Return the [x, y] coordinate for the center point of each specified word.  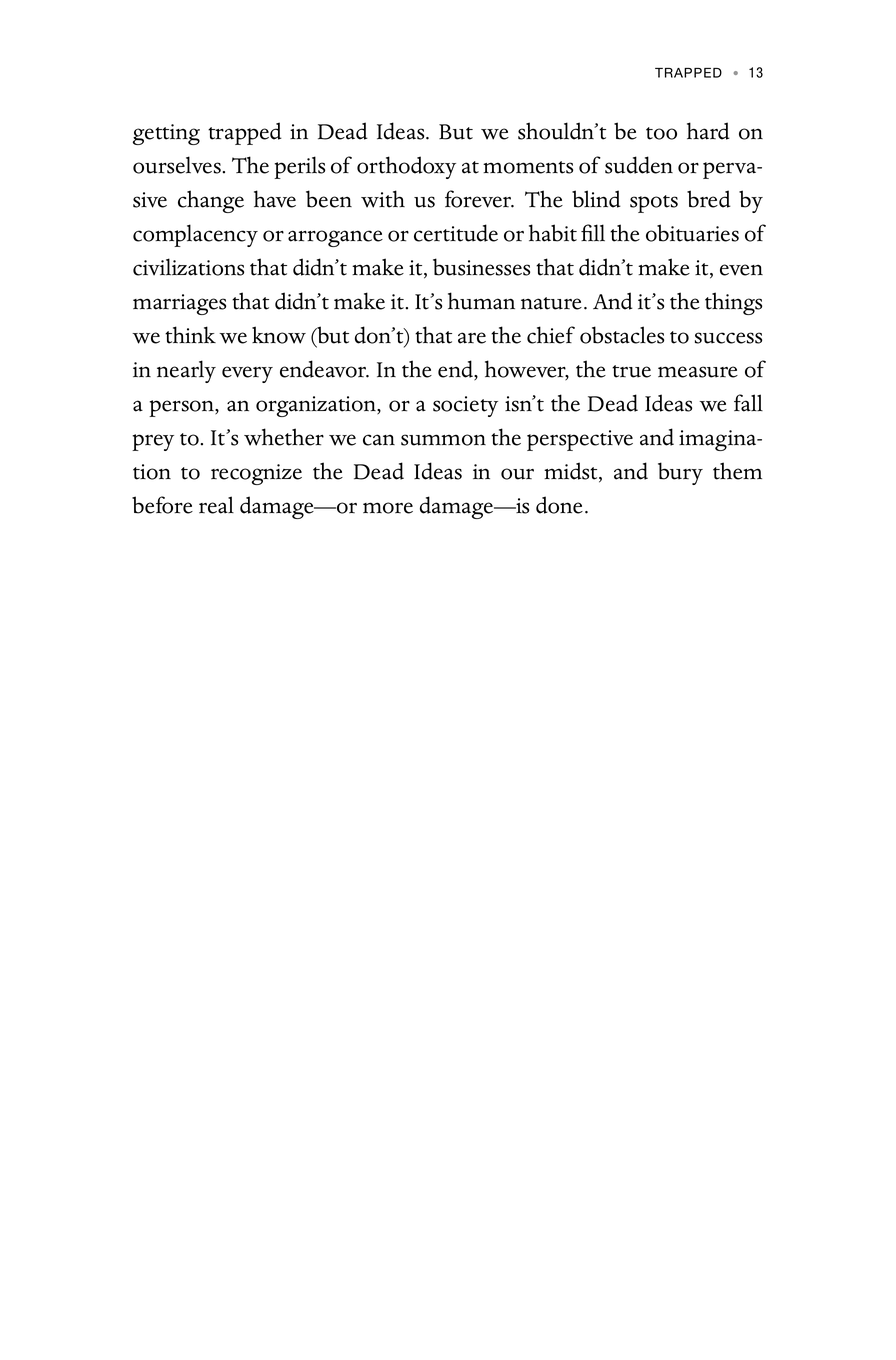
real [216, 505]
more [388, 508]
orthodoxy [406, 167]
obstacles [622, 335]
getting [166, 134]
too [661, 133]
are [472, 338]
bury [680, 473]
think [190, 335]
